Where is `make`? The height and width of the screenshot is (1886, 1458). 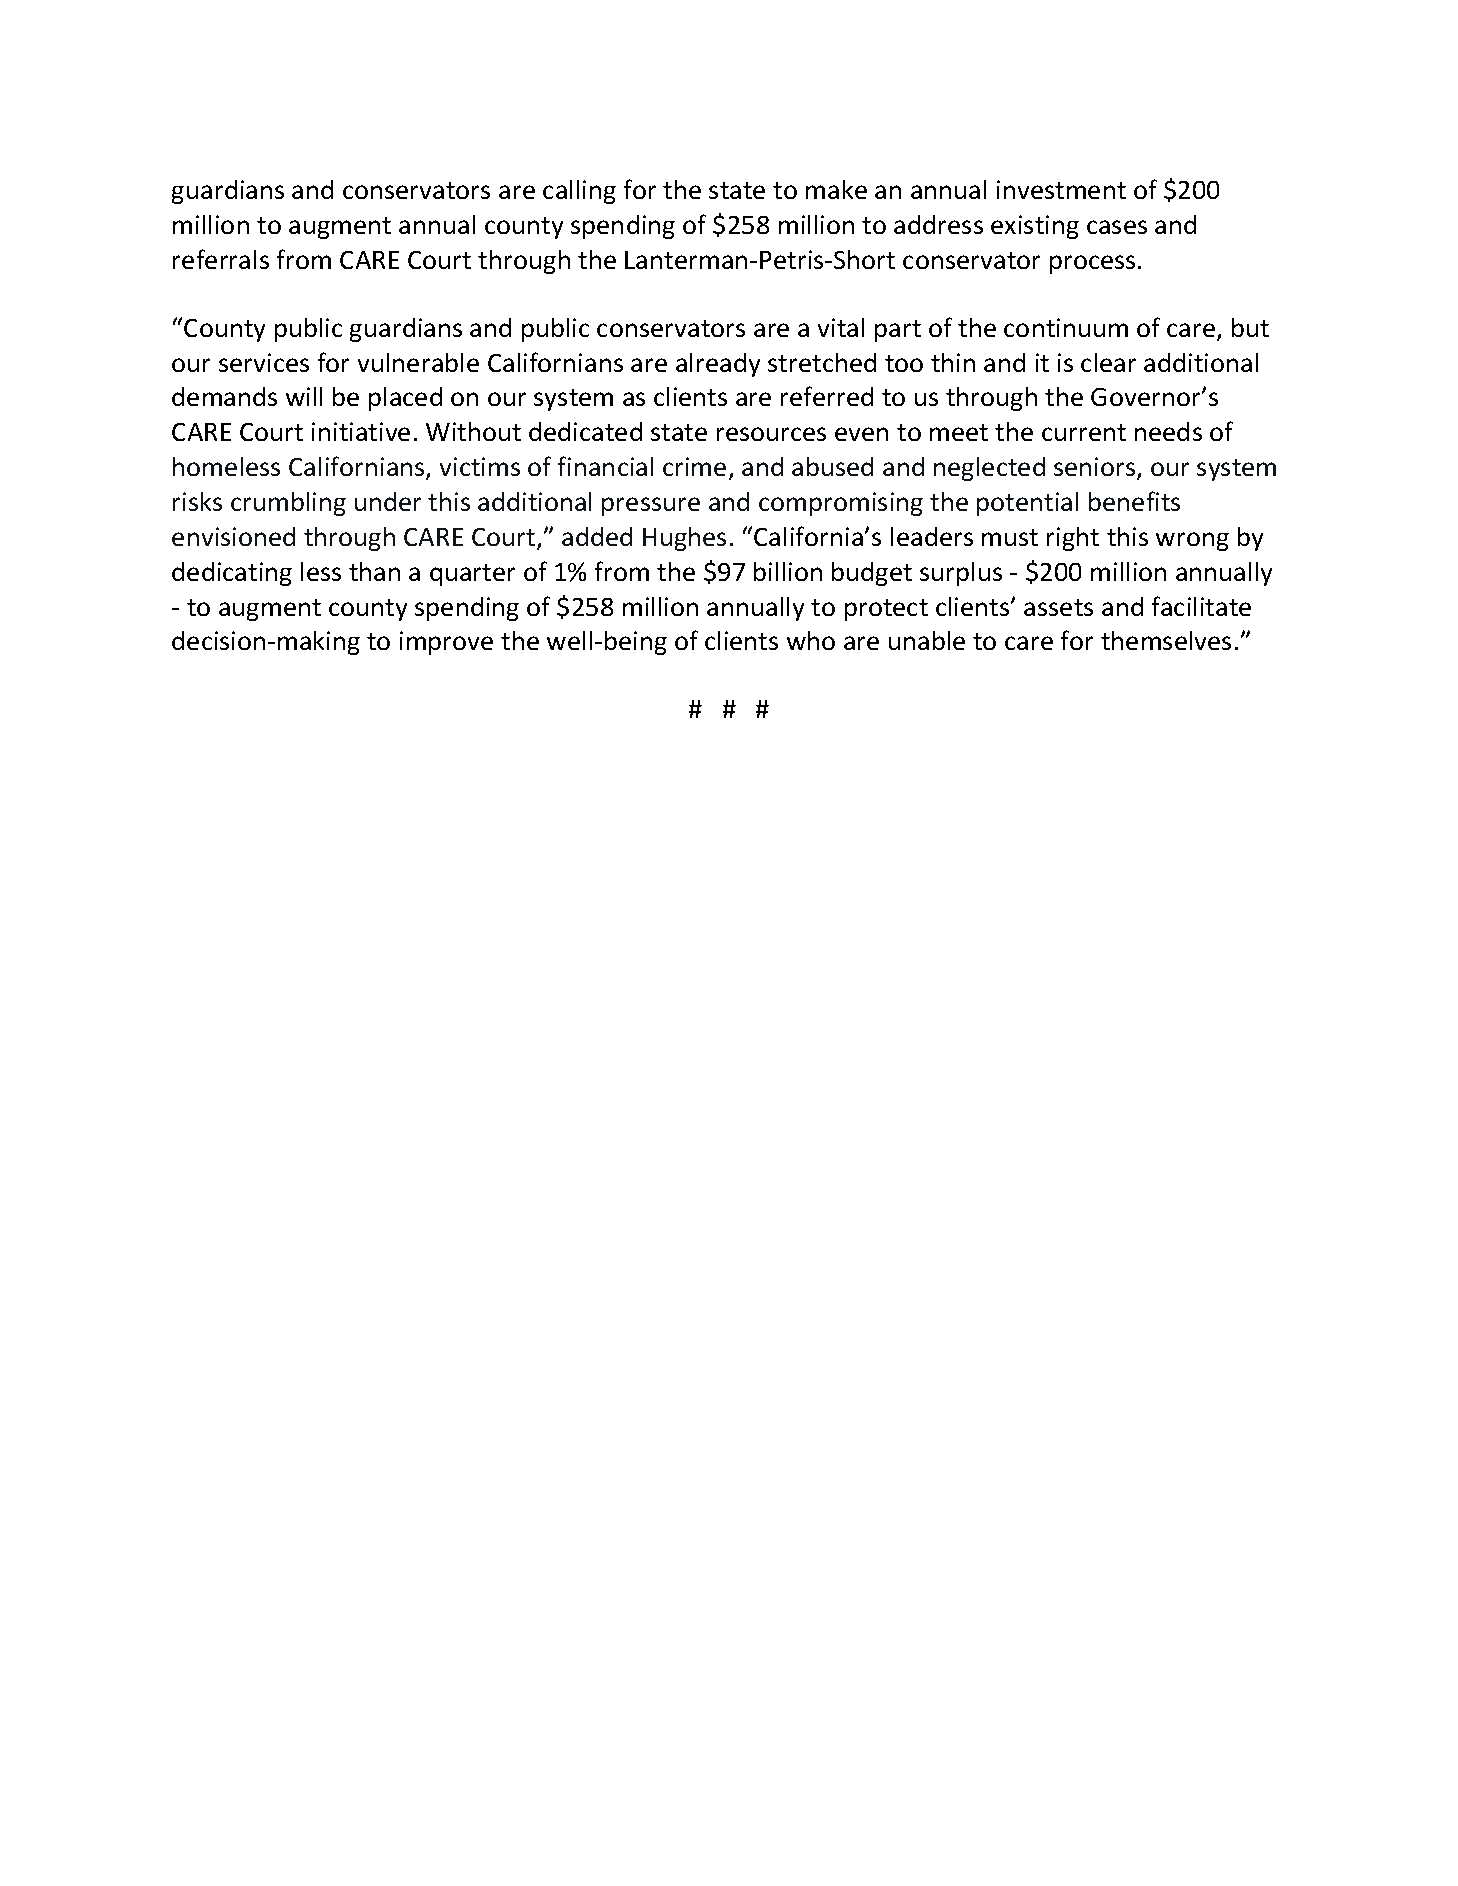 make is located at coordinates (836, 189).
